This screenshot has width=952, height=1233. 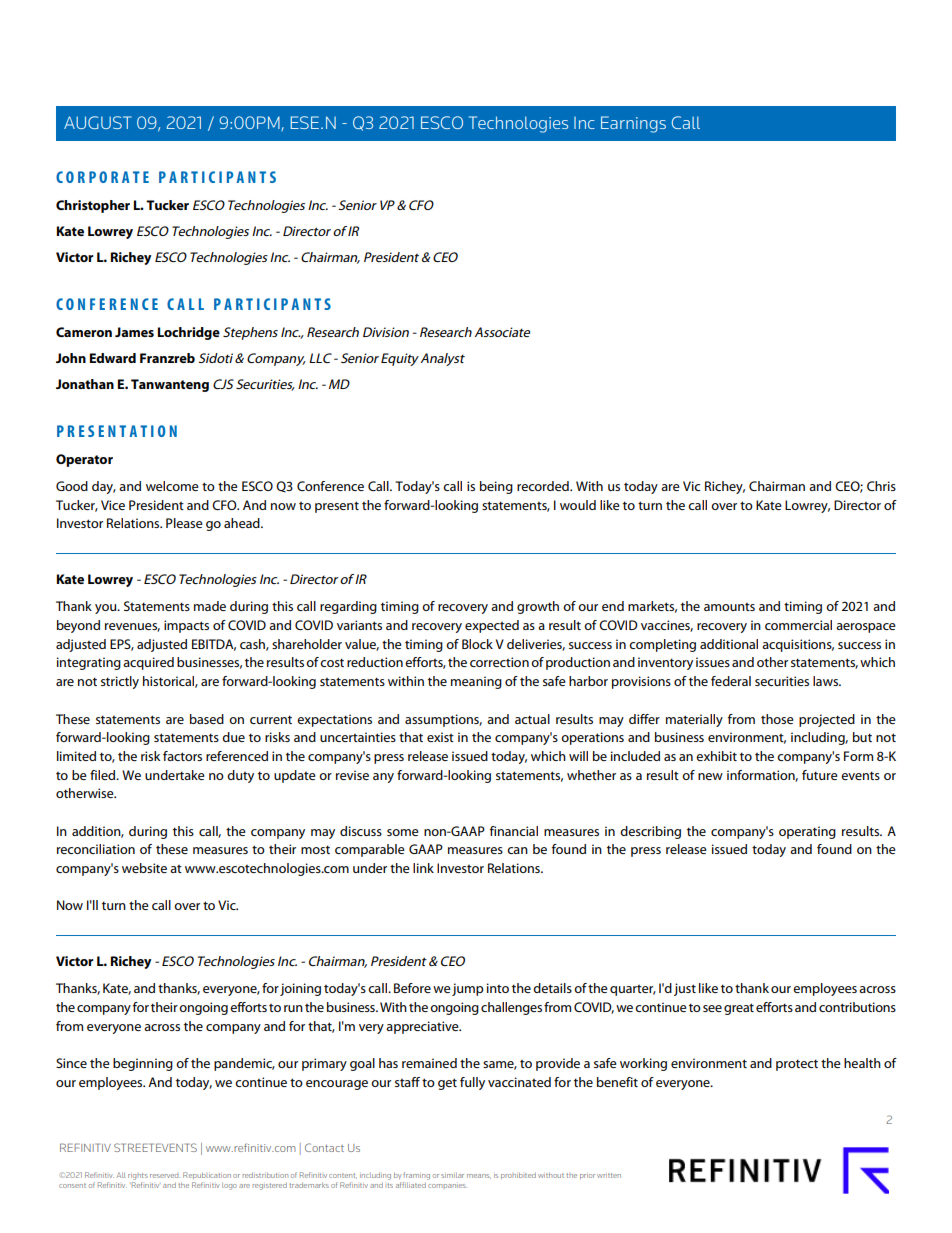 What do you see at coordinates (798, 625) in the screenshot?
I see `commercial` at bounding box center [798, 625].
